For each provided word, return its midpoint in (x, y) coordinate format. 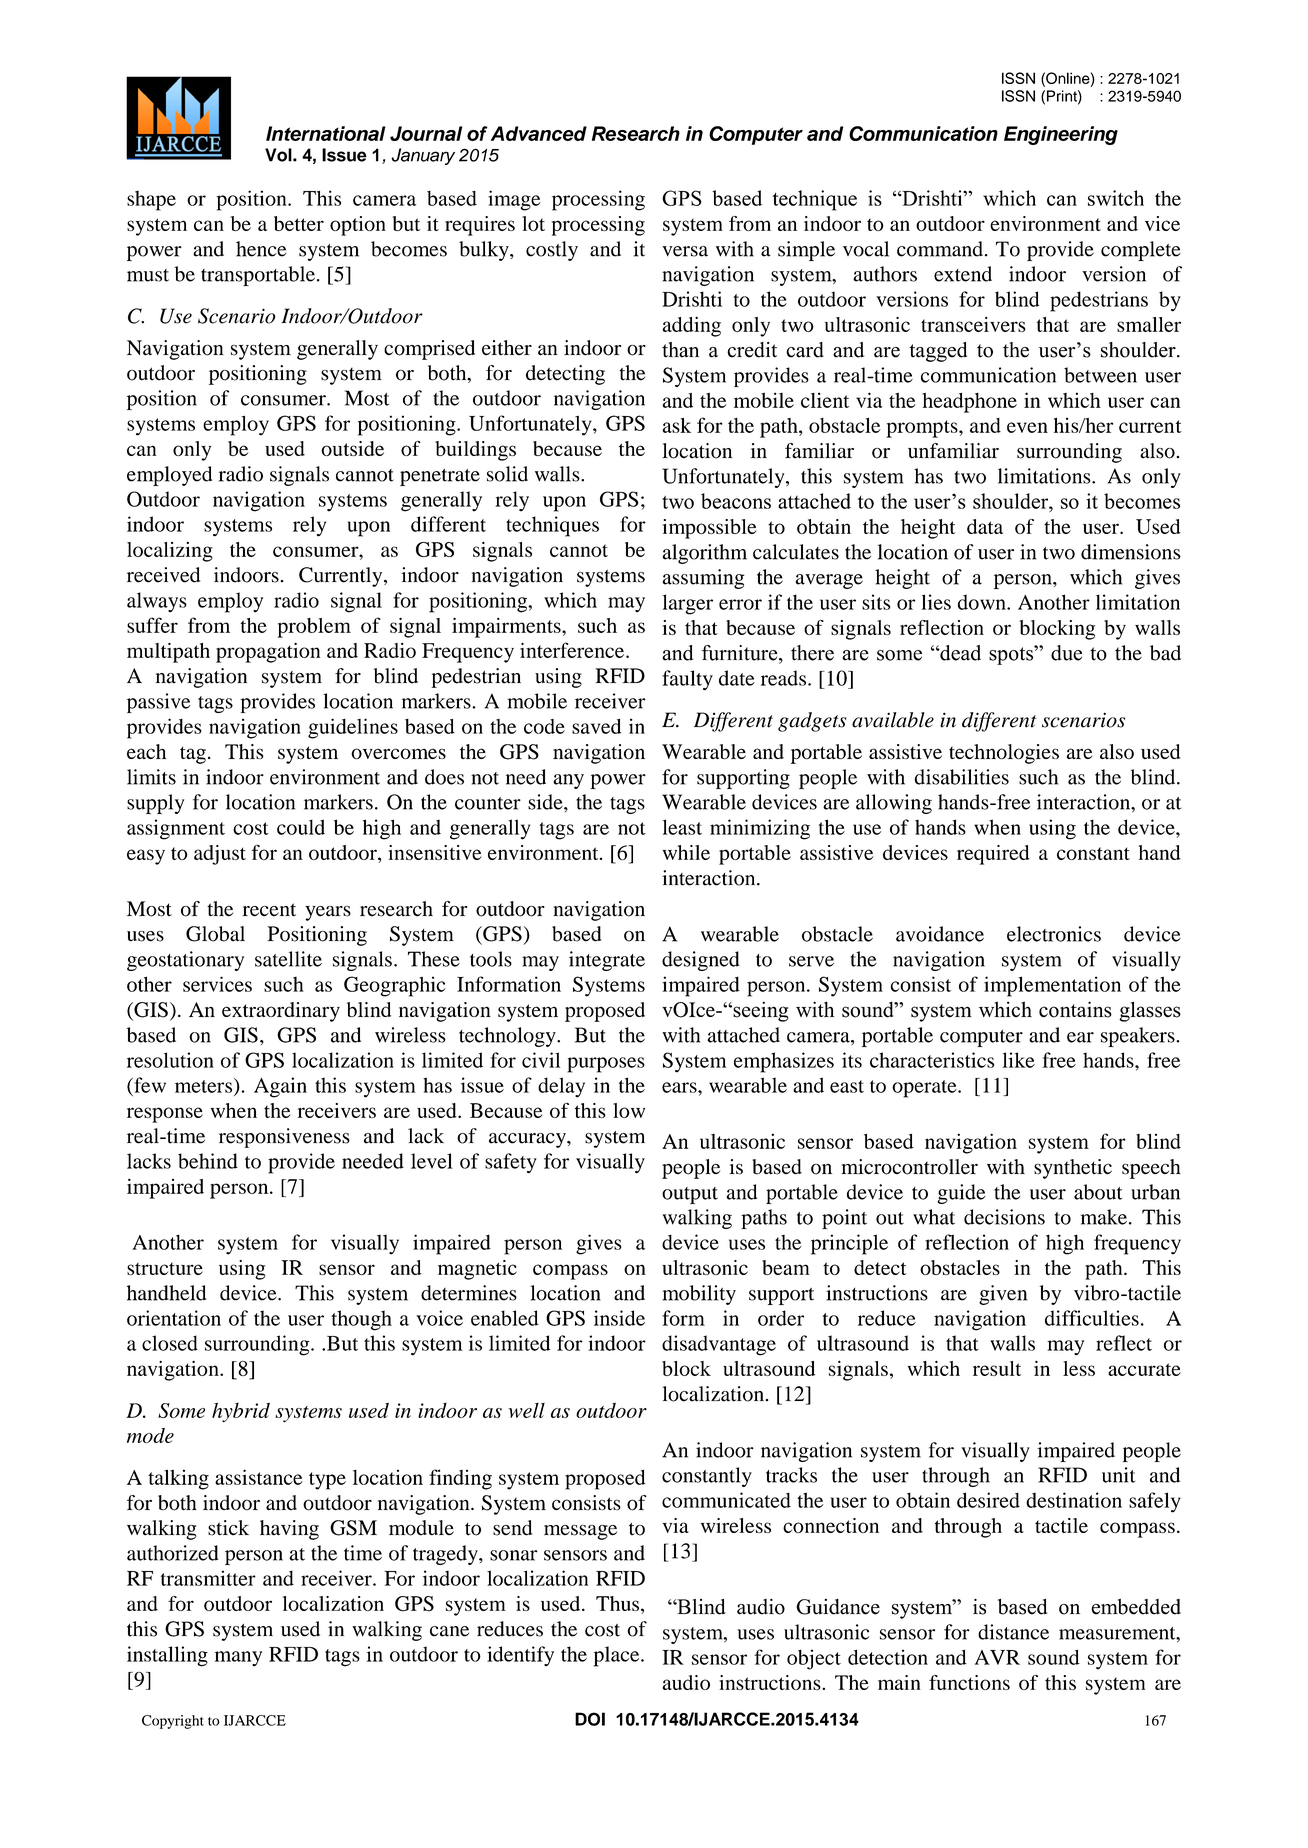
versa (685, 251)
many (238, 1659)
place (618, 1656)
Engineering (1061, 135)
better (299, 223)
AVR (997, 1657)
